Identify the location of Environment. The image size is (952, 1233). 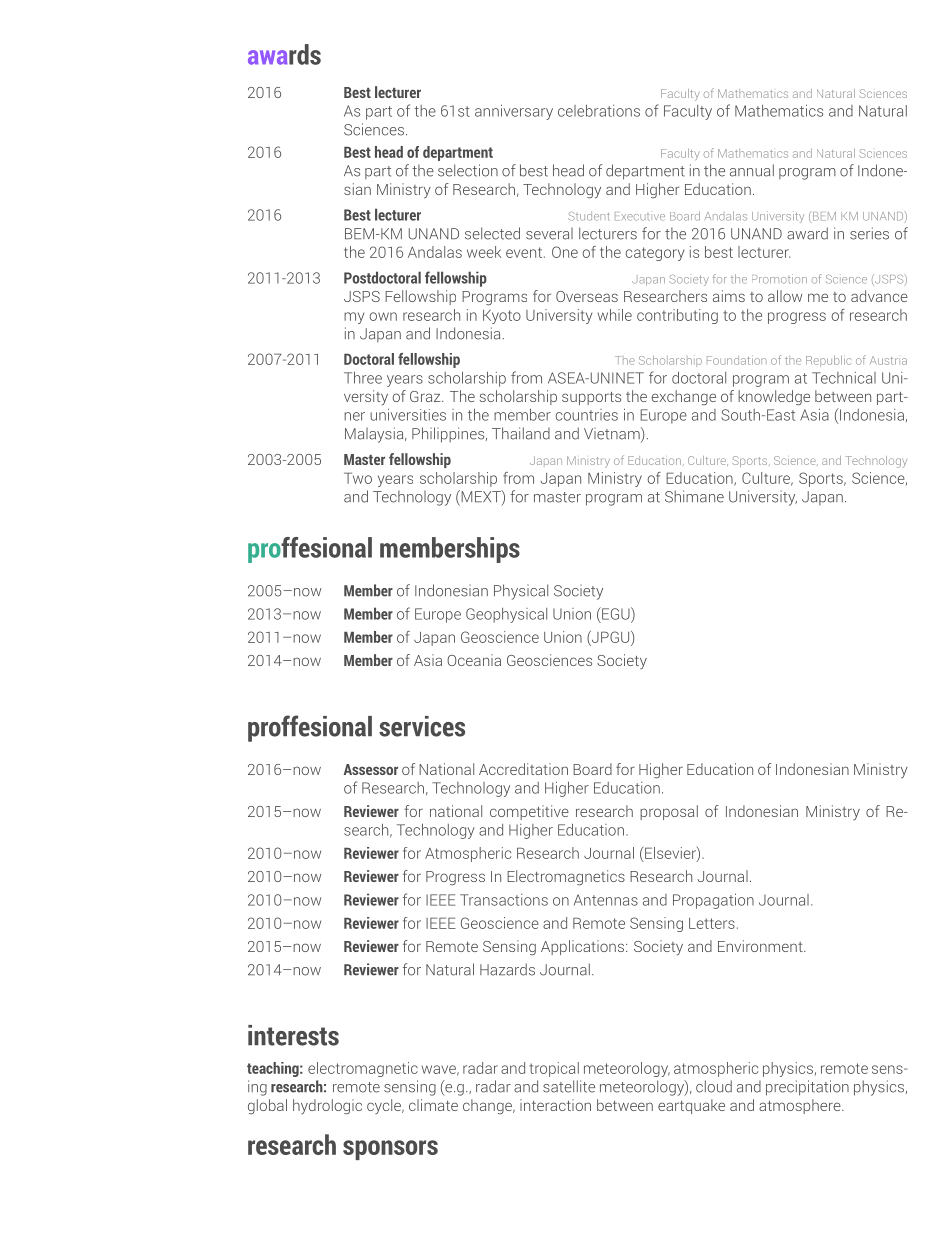
(761, 946).
